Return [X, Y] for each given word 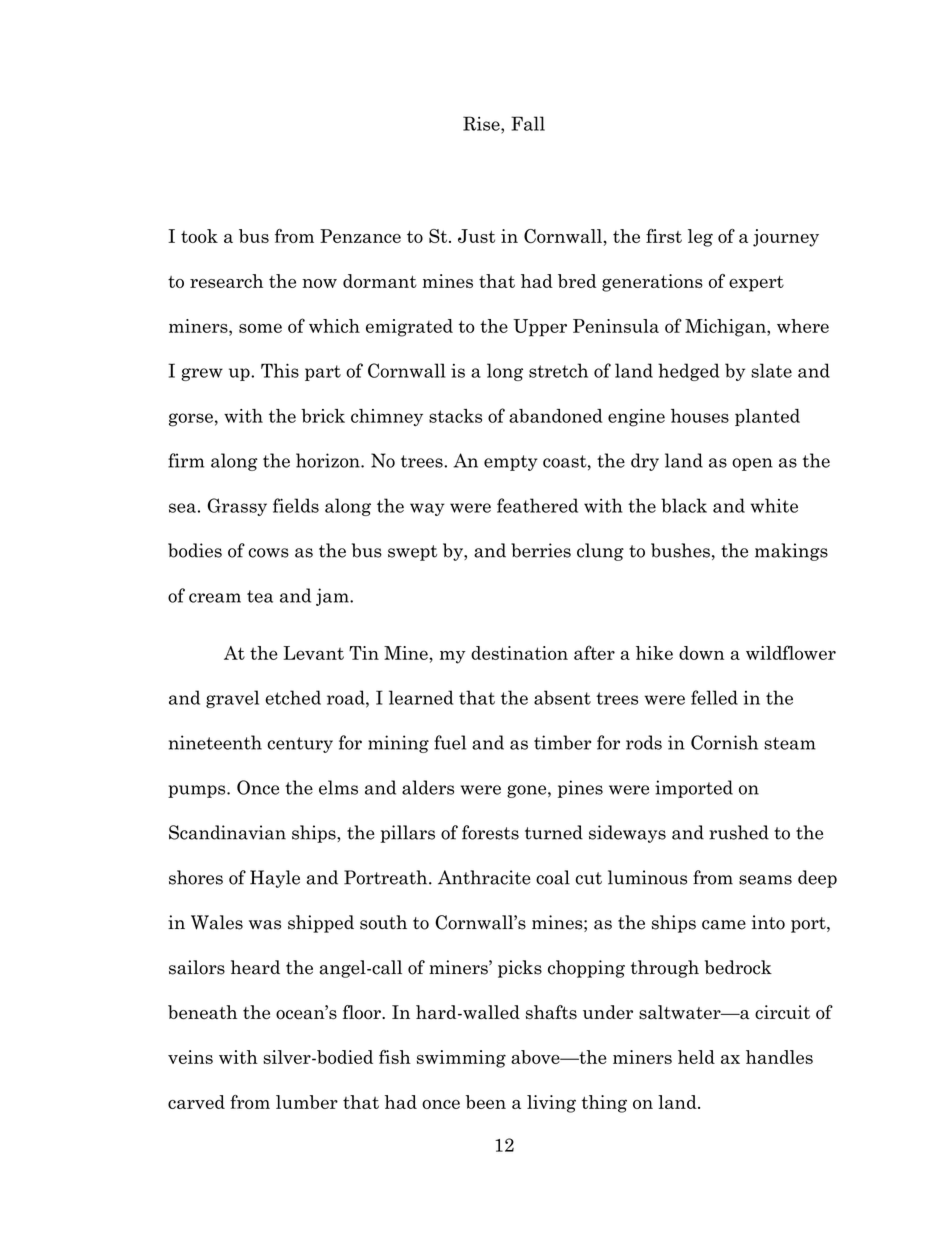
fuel [450, 742]
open [752, 464]
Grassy [237, 507]
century [300, 745]
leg [700, 238]
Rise [482, 123]
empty [510, 463]
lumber [307, 1102]
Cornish [724, 742]
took [199, 236]
